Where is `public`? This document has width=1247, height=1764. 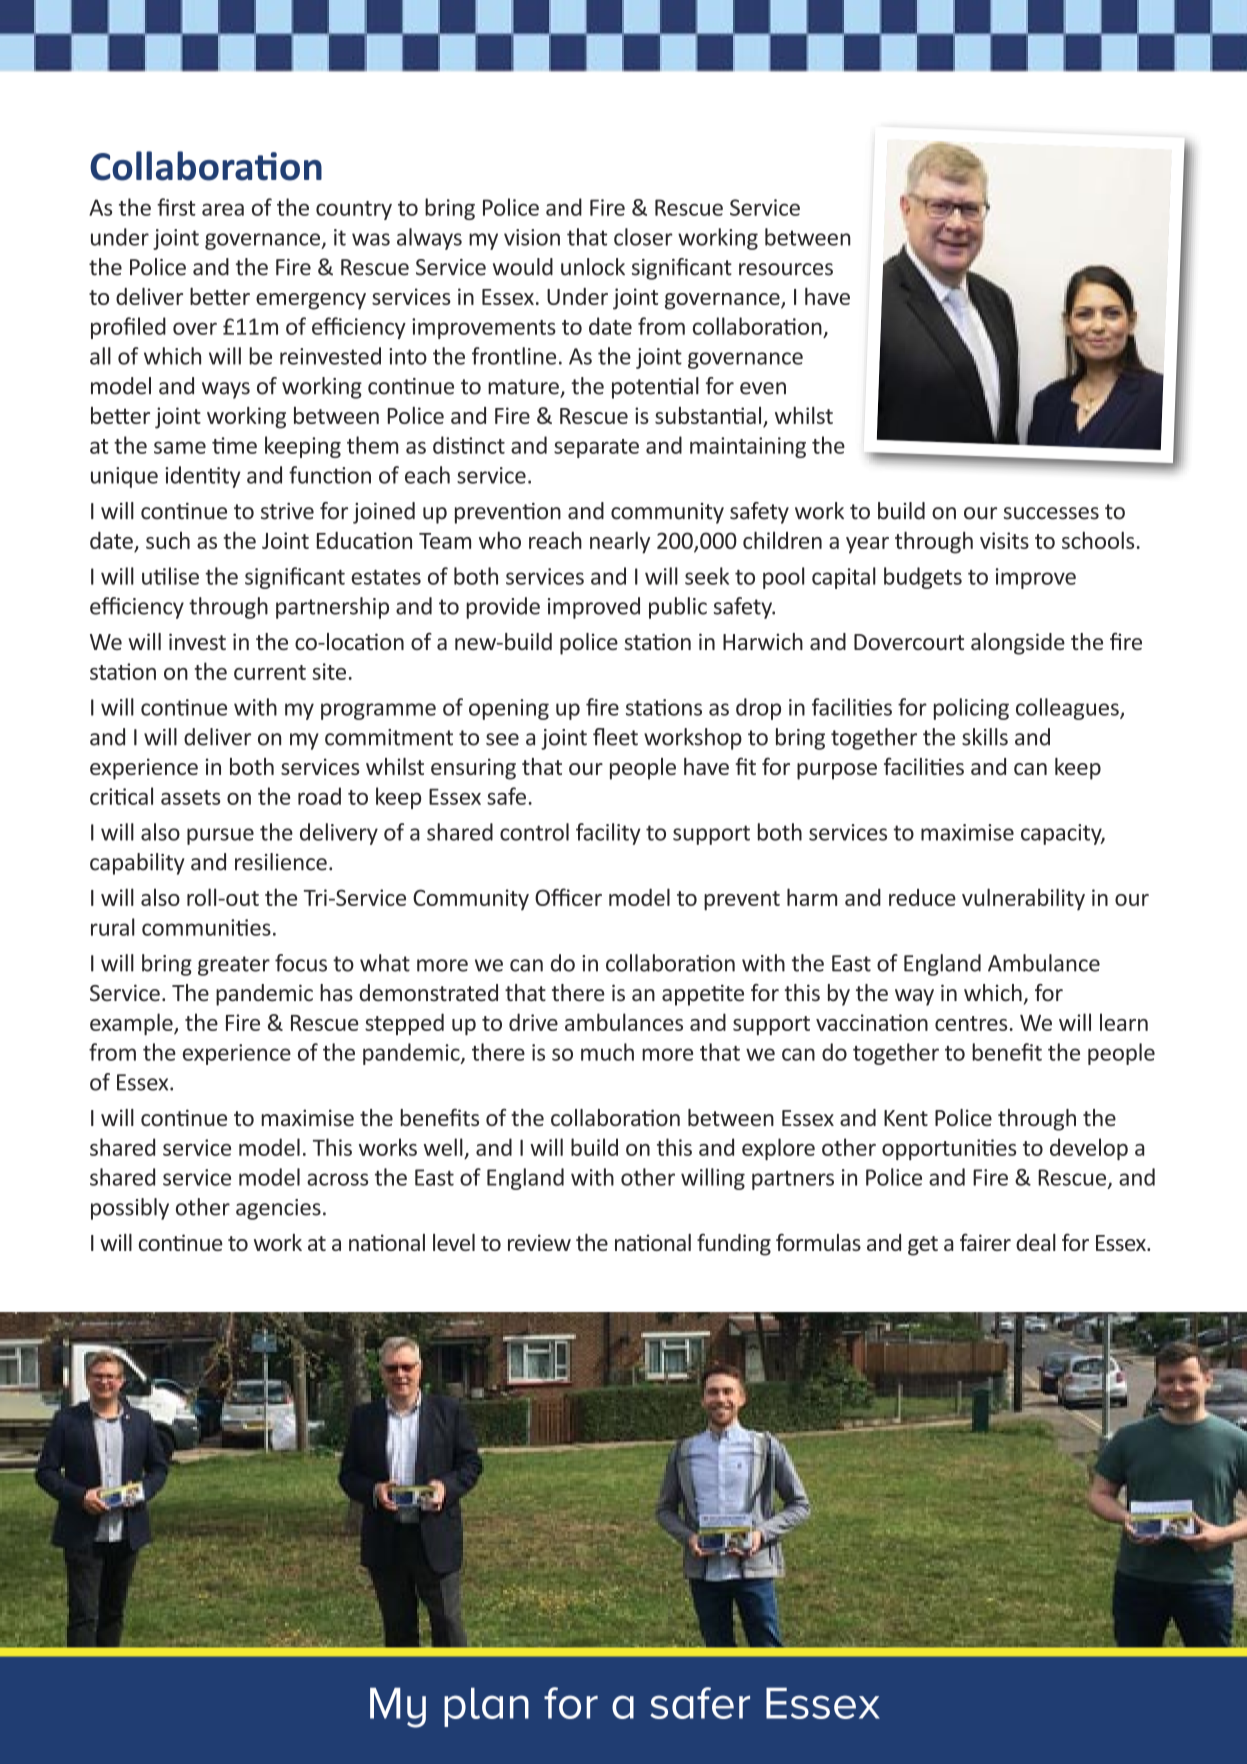
public is located at coordinates (678, 608).
